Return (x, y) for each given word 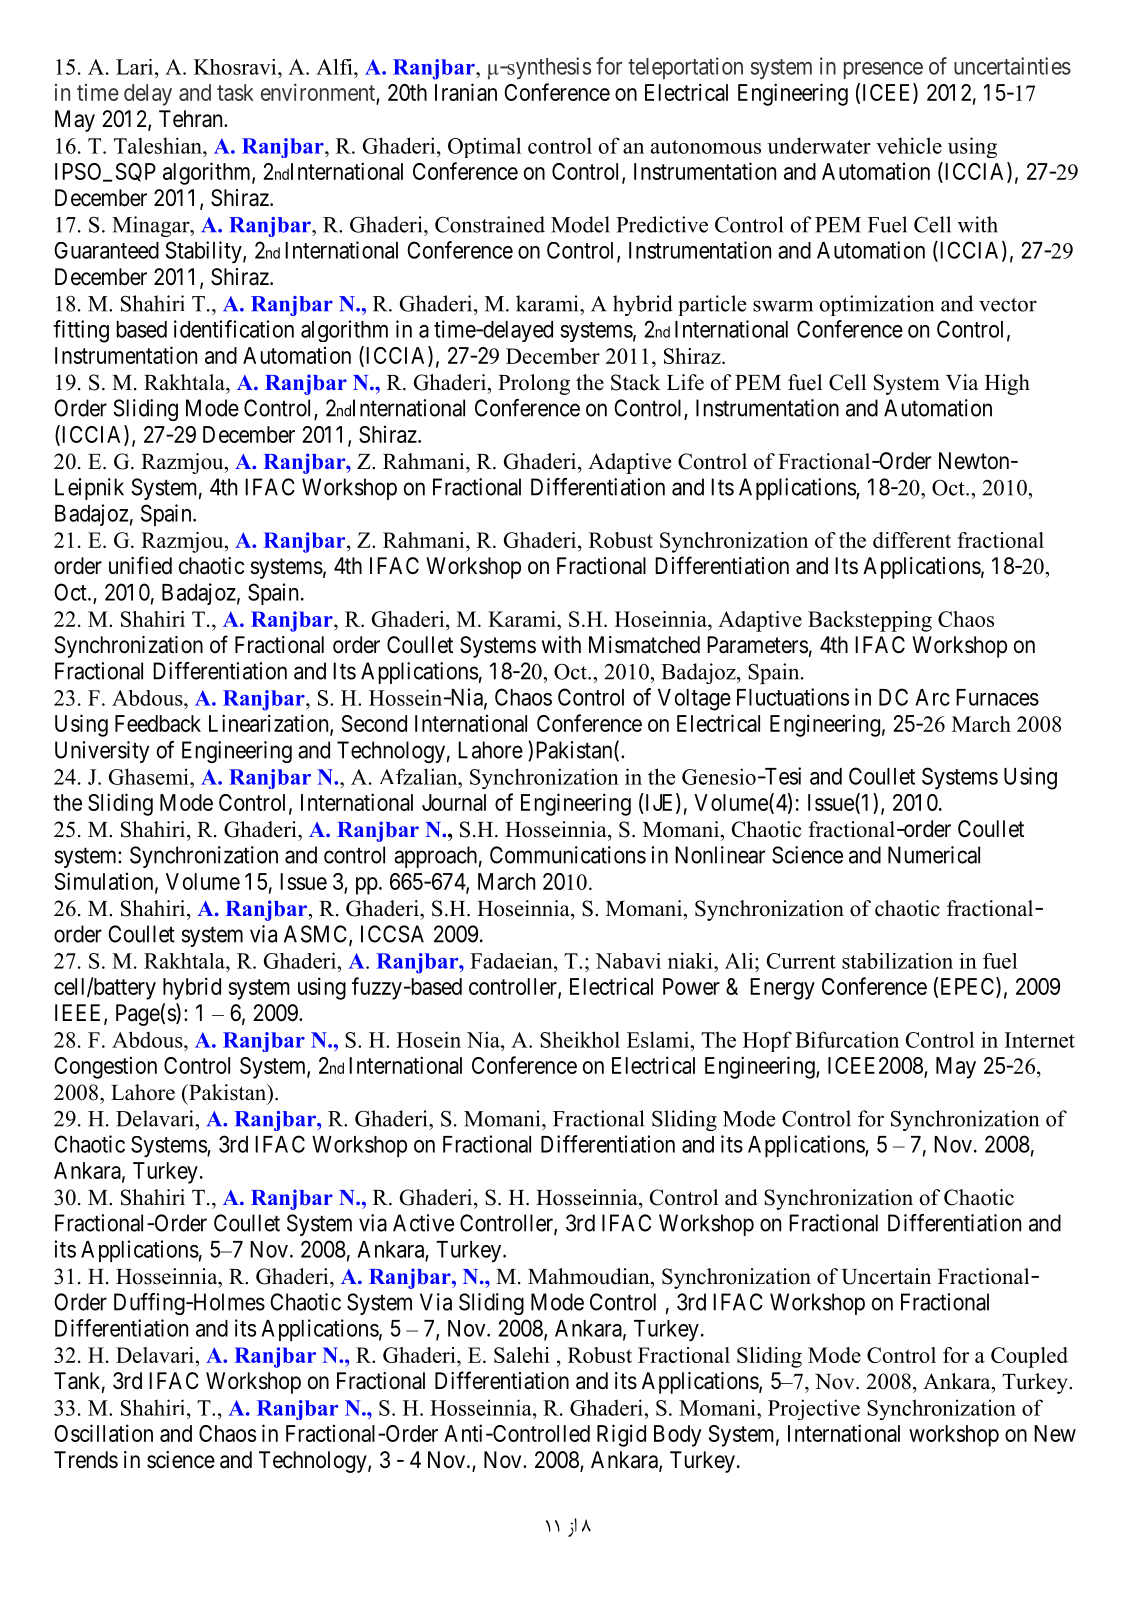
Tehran (192, 119)
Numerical (934, 855)
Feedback (158, 723)
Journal (454, 802)
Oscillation (103, 1433)
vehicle (909, 145)
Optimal (484, 147)
